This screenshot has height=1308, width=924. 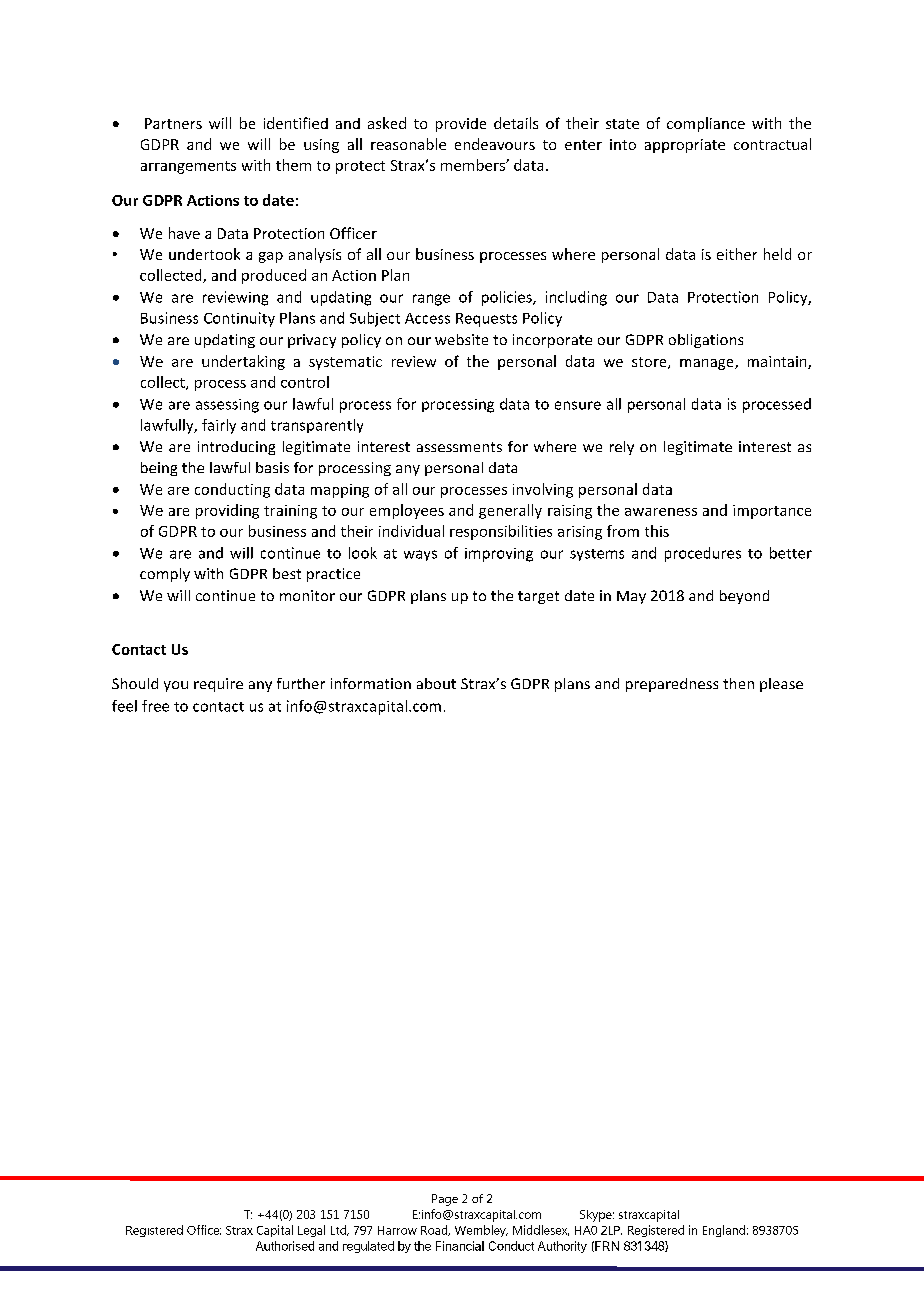 I want to click on about, so click(x=436, y=683).
